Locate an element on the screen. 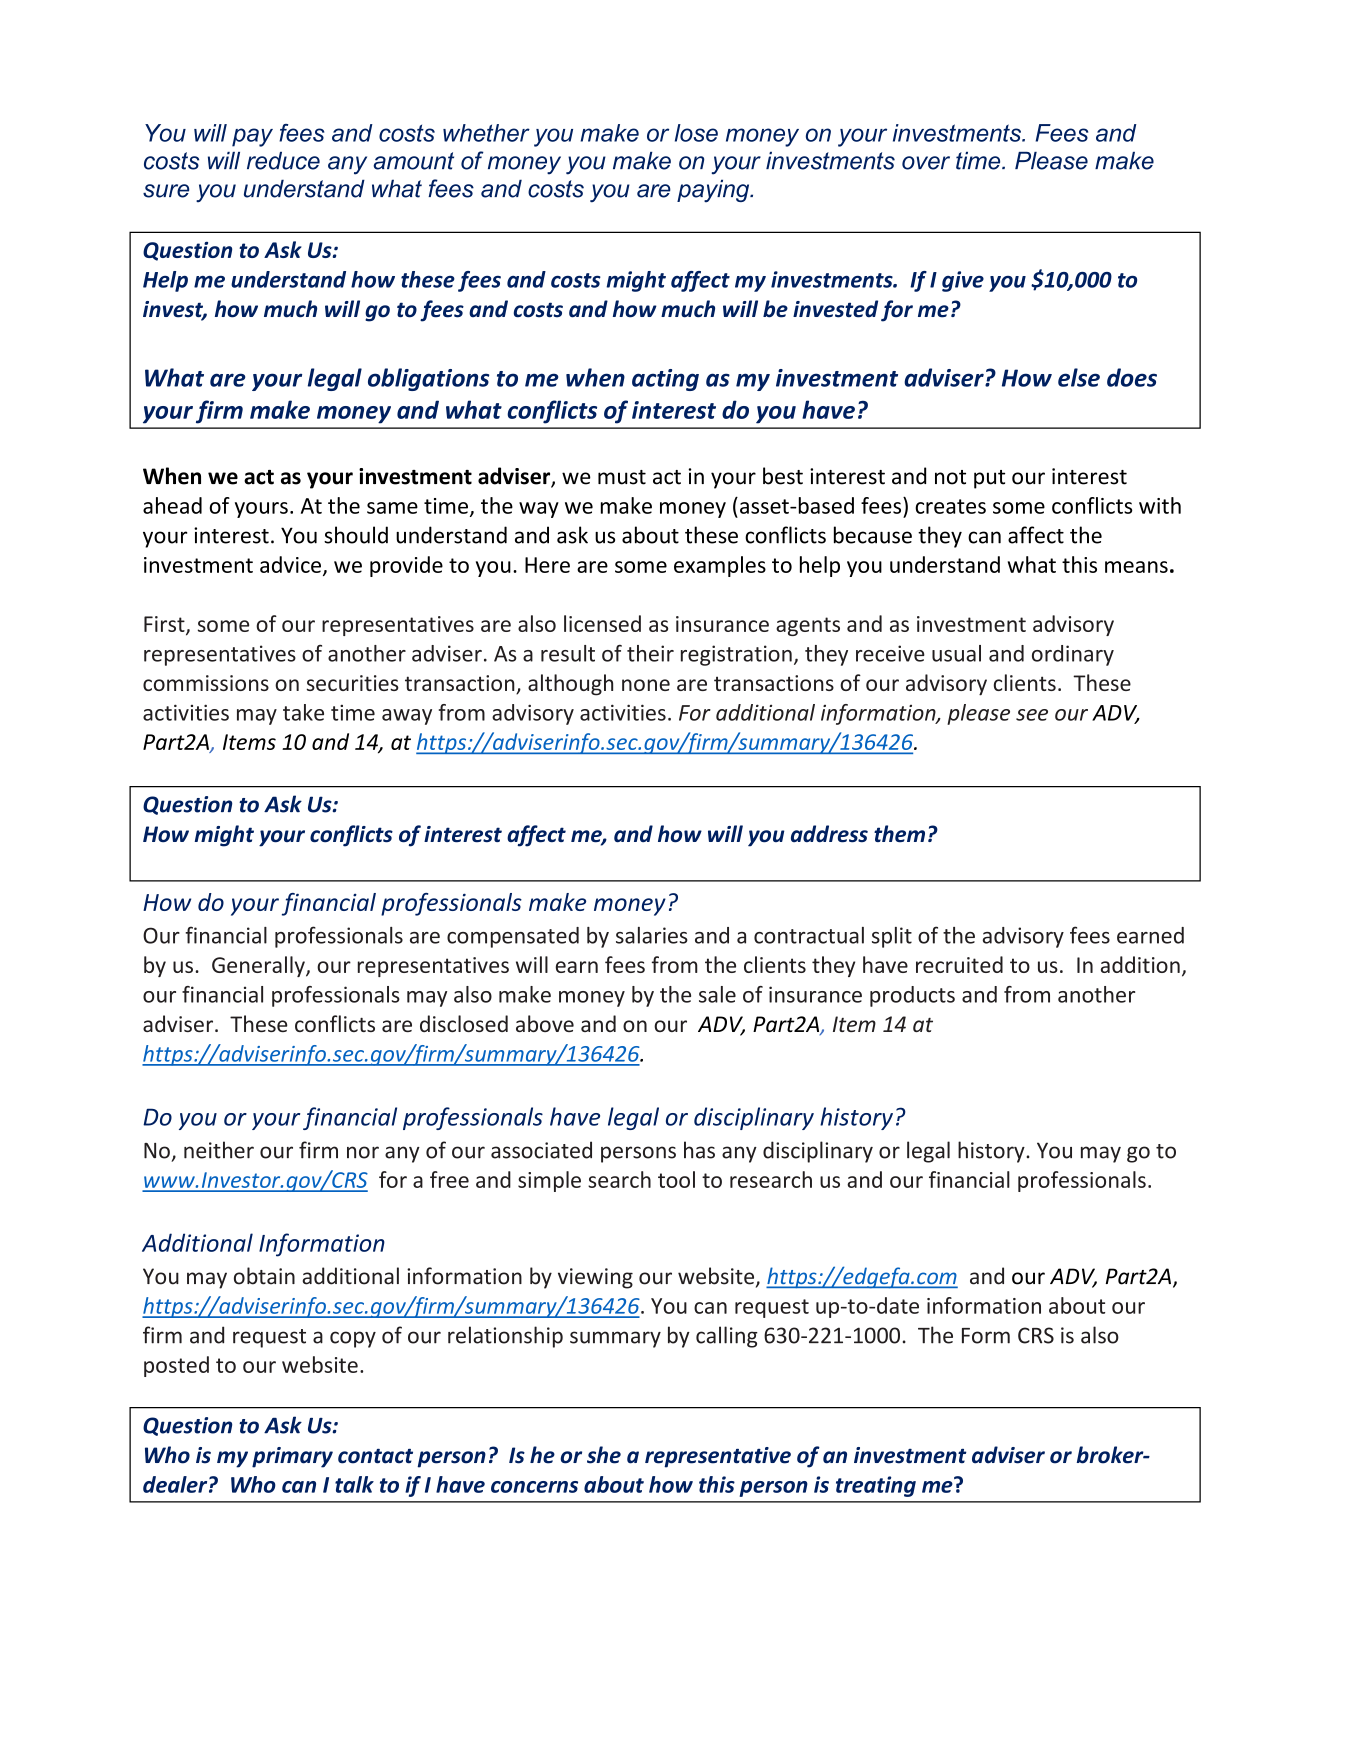 The width and height of the screenshot is (1346, 1742). advice is located at coordinates (290, 564).
